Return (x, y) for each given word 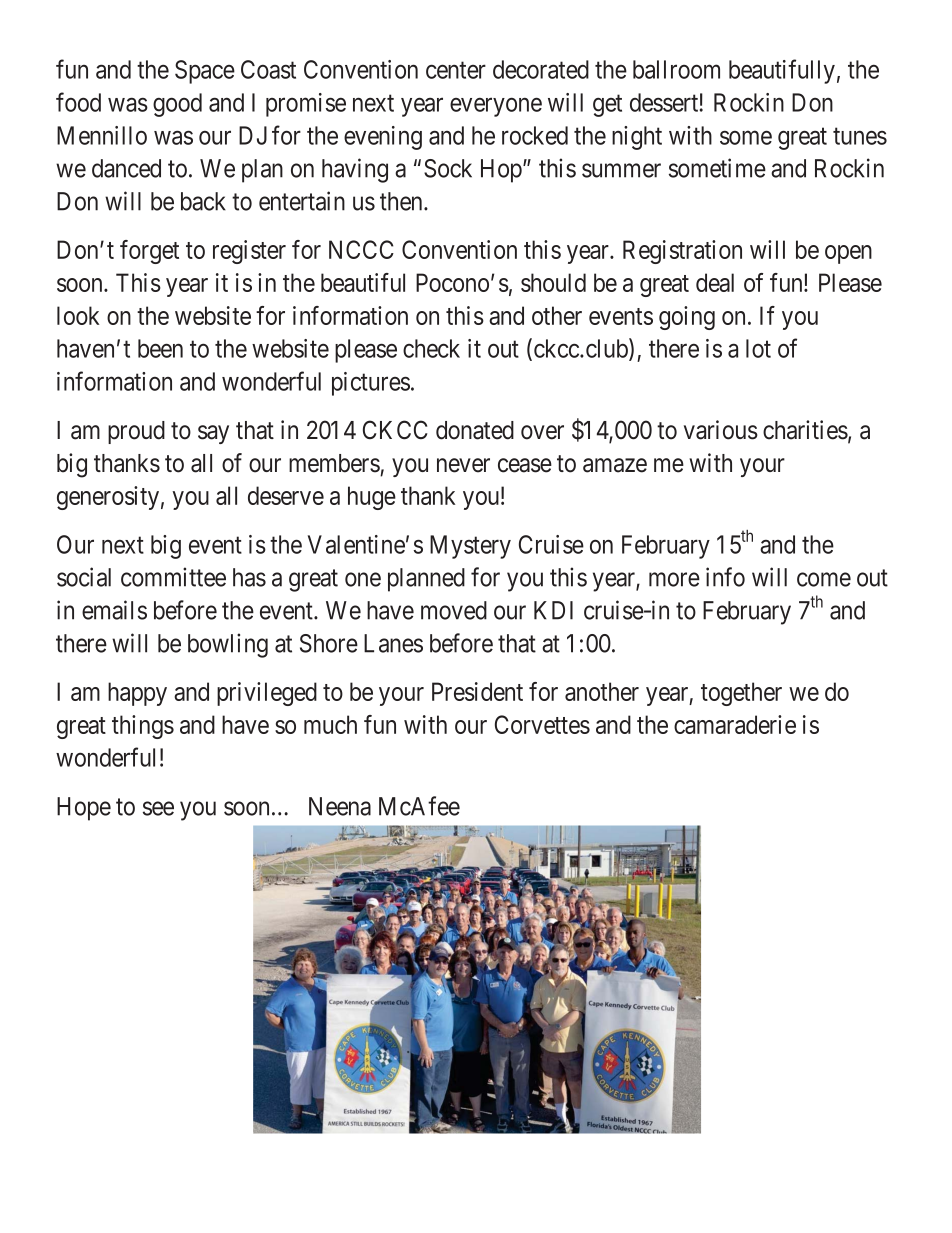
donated (475, 430)
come (824, 580)
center (456, 70)
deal (715, 282)
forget (149, 252)
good (177, 105)
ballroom (676, 69)
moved (454, 610)
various (721, 430)
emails (114, 610)
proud (136, 432)
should (553, 282)
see (158, 808)
